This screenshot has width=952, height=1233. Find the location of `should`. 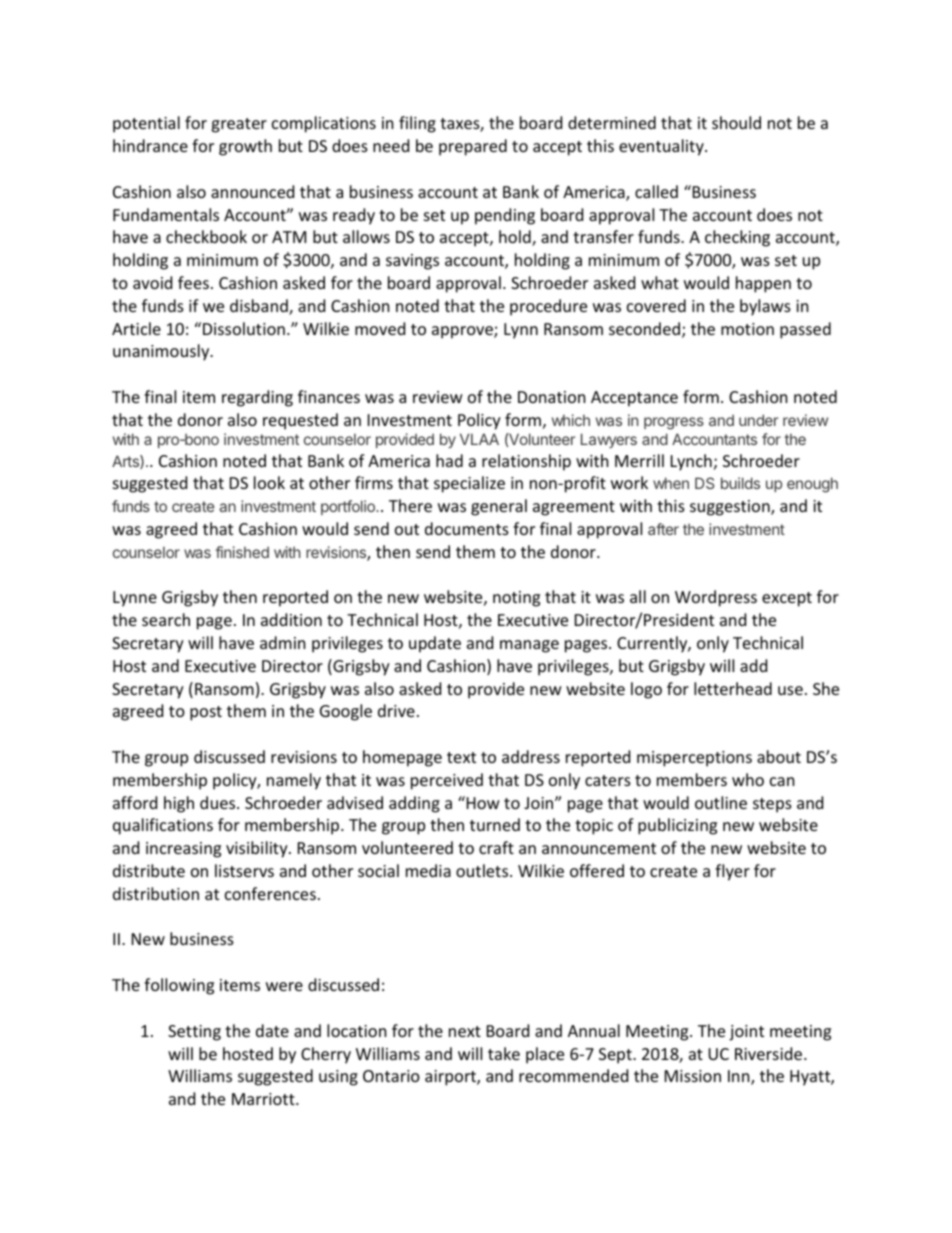

should is located at coordinates (736, 122).
